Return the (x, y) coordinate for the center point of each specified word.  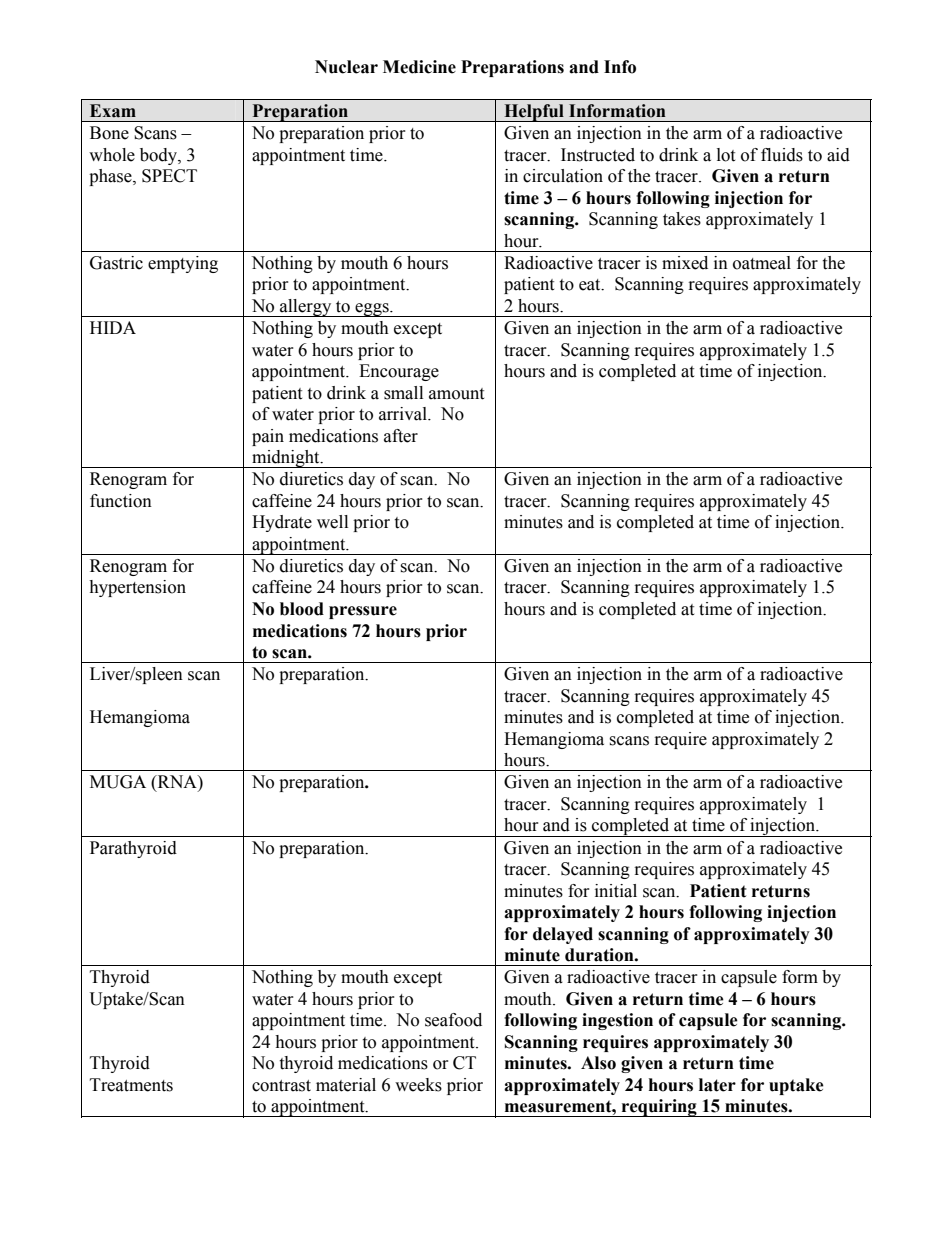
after (401, 436)
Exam (113, 111)
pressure (363, 612)
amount (456, 394)
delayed (563, 935)
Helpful (534, 113)
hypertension (137, 588)
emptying (183, 264)
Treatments (131, 1085)
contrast (281, 1086)
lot (726, 155)
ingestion (617, 1021)
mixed (685, 263)
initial (616, 891)
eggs (372, 310)
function (121, 501)
